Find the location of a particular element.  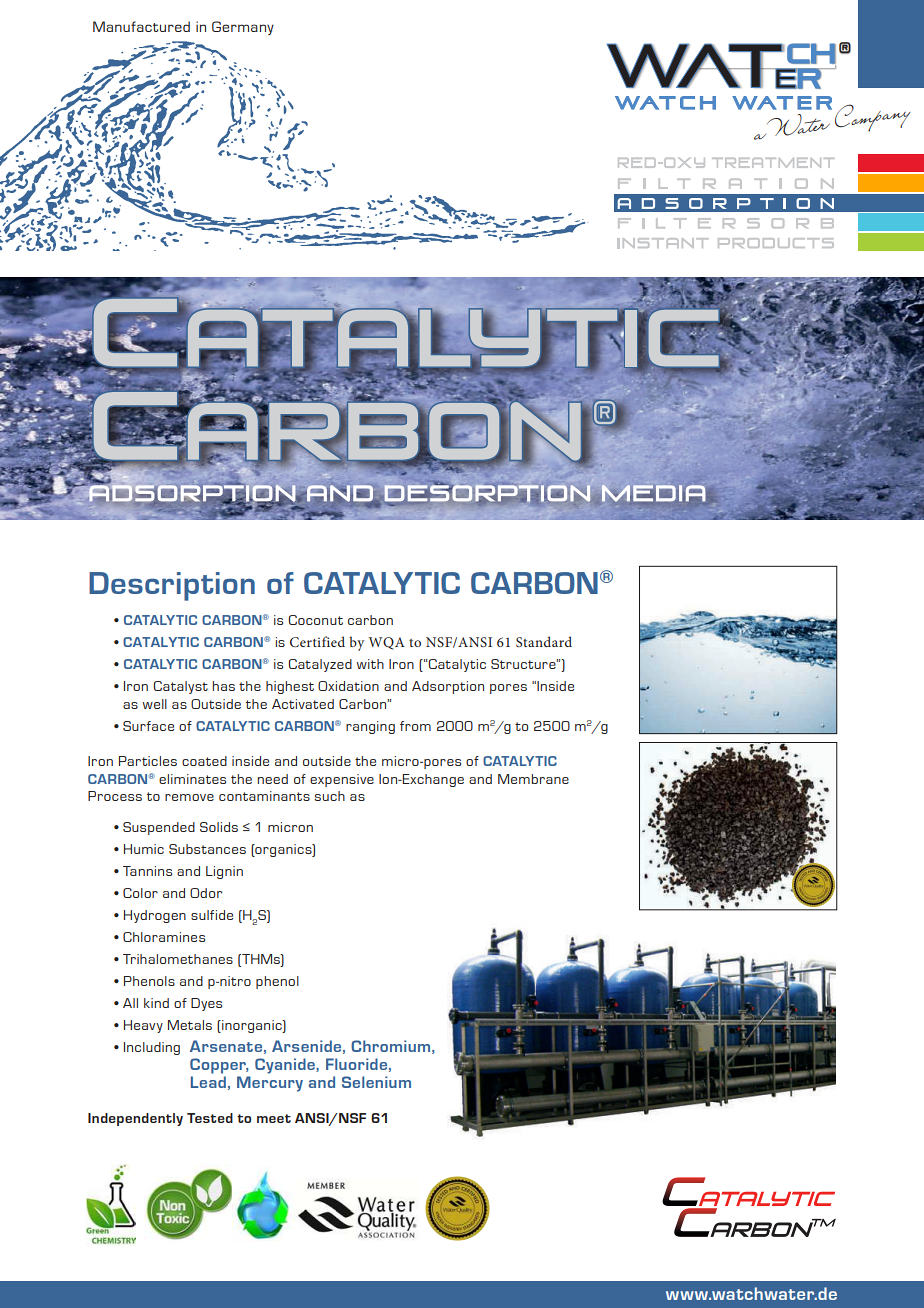

Humic is located at coordinates (144, 849).
